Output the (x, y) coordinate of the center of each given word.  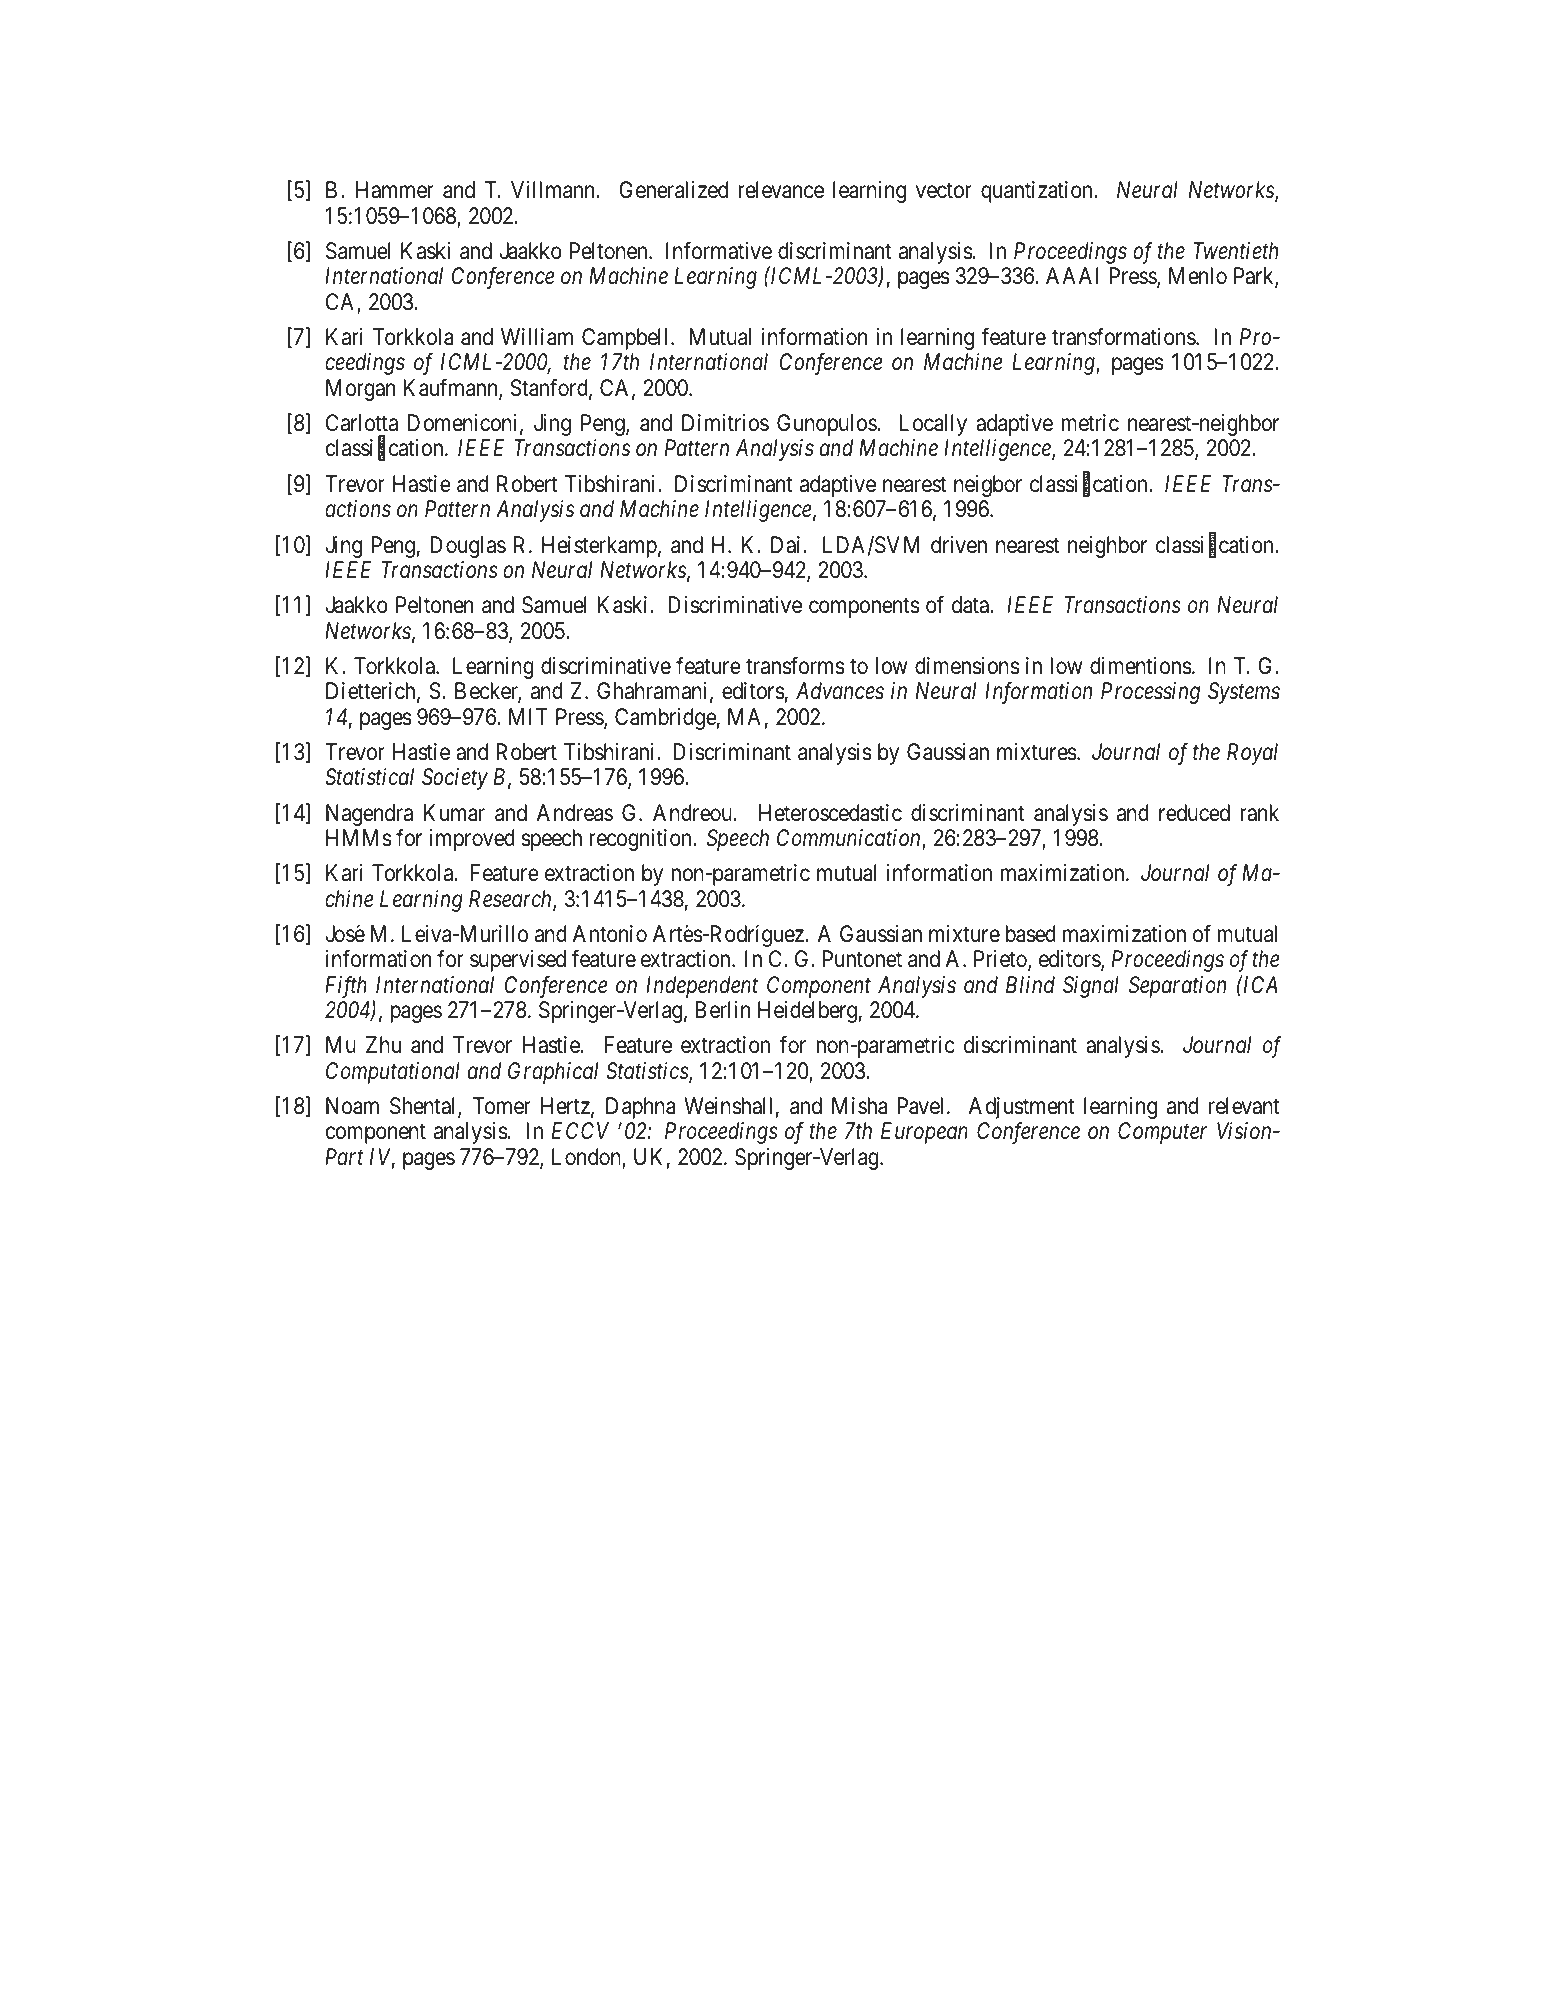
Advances (840, 691)
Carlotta (362, 423)
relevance (781, 190)
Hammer (395, 190)
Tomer (502, 1106)
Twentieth (1235, 251)
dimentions (1141, 666)
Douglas (468, 547)
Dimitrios (725, 423)
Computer (1162, 1133)
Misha (860, 1106)
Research (511, 900)
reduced (1194, 813)
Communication (850, 839)
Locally (933, 425)
